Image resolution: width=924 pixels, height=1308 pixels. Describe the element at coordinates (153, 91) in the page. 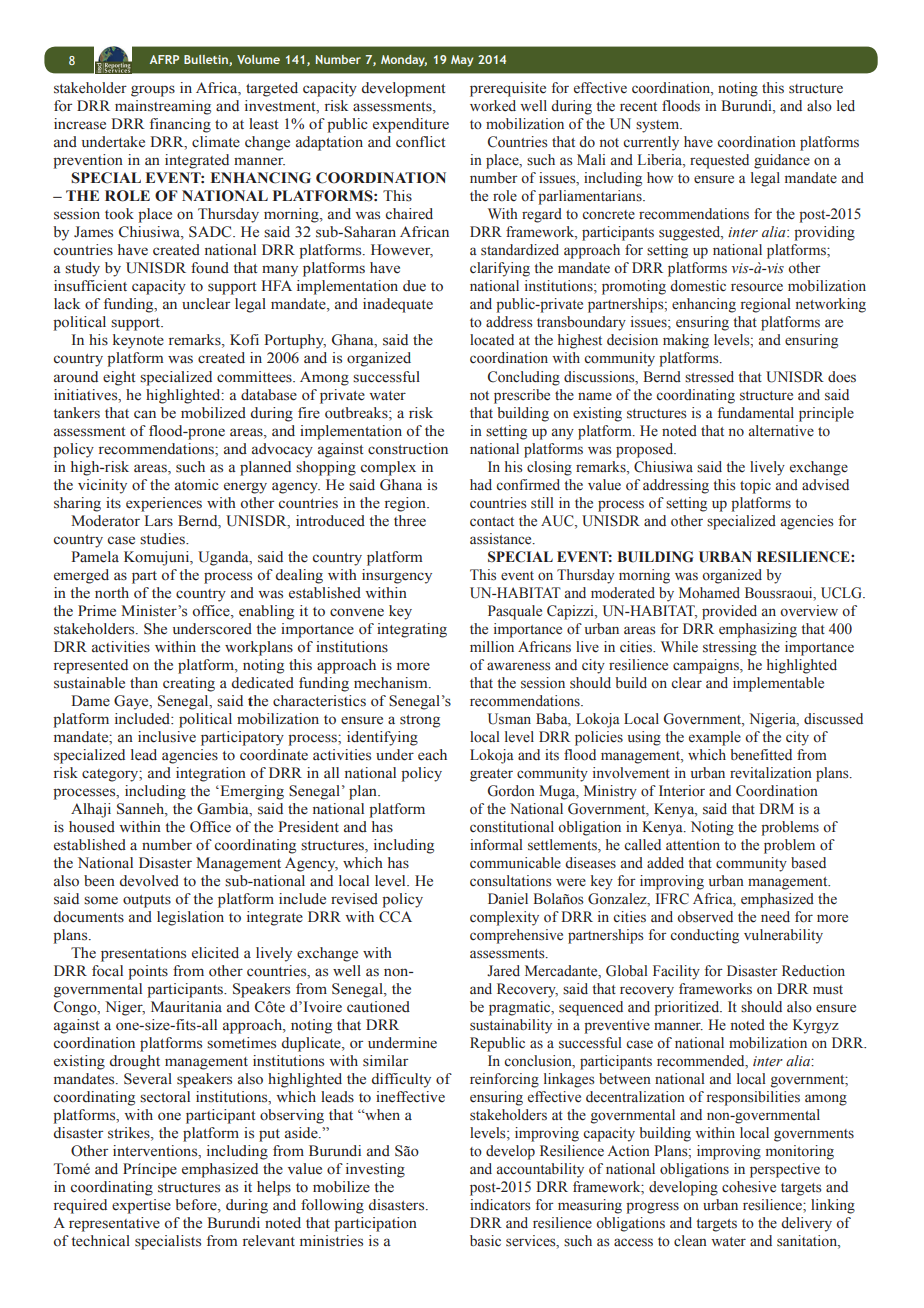

I see `groups` at that location.
